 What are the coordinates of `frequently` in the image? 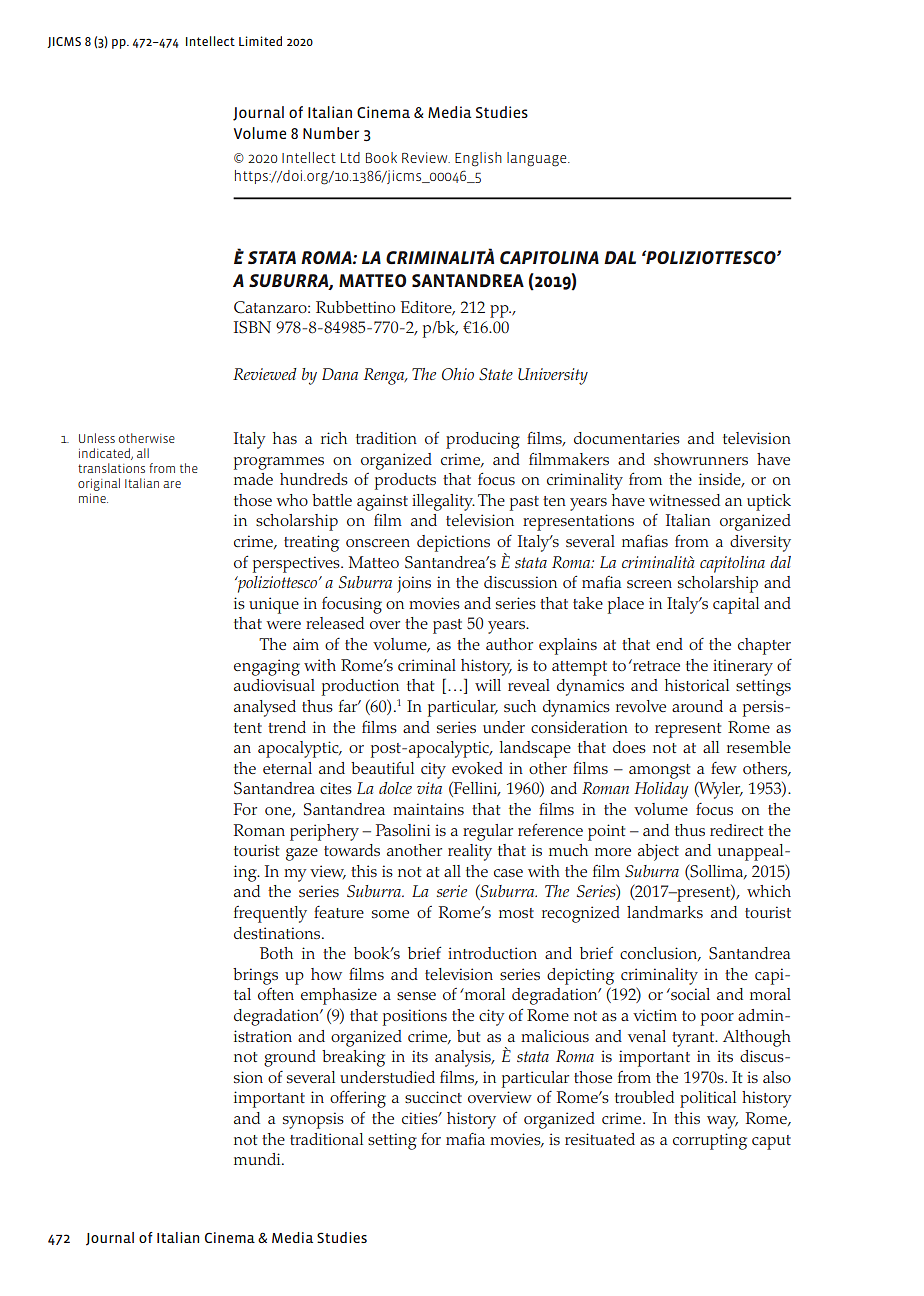 It's located at (270, 914).
